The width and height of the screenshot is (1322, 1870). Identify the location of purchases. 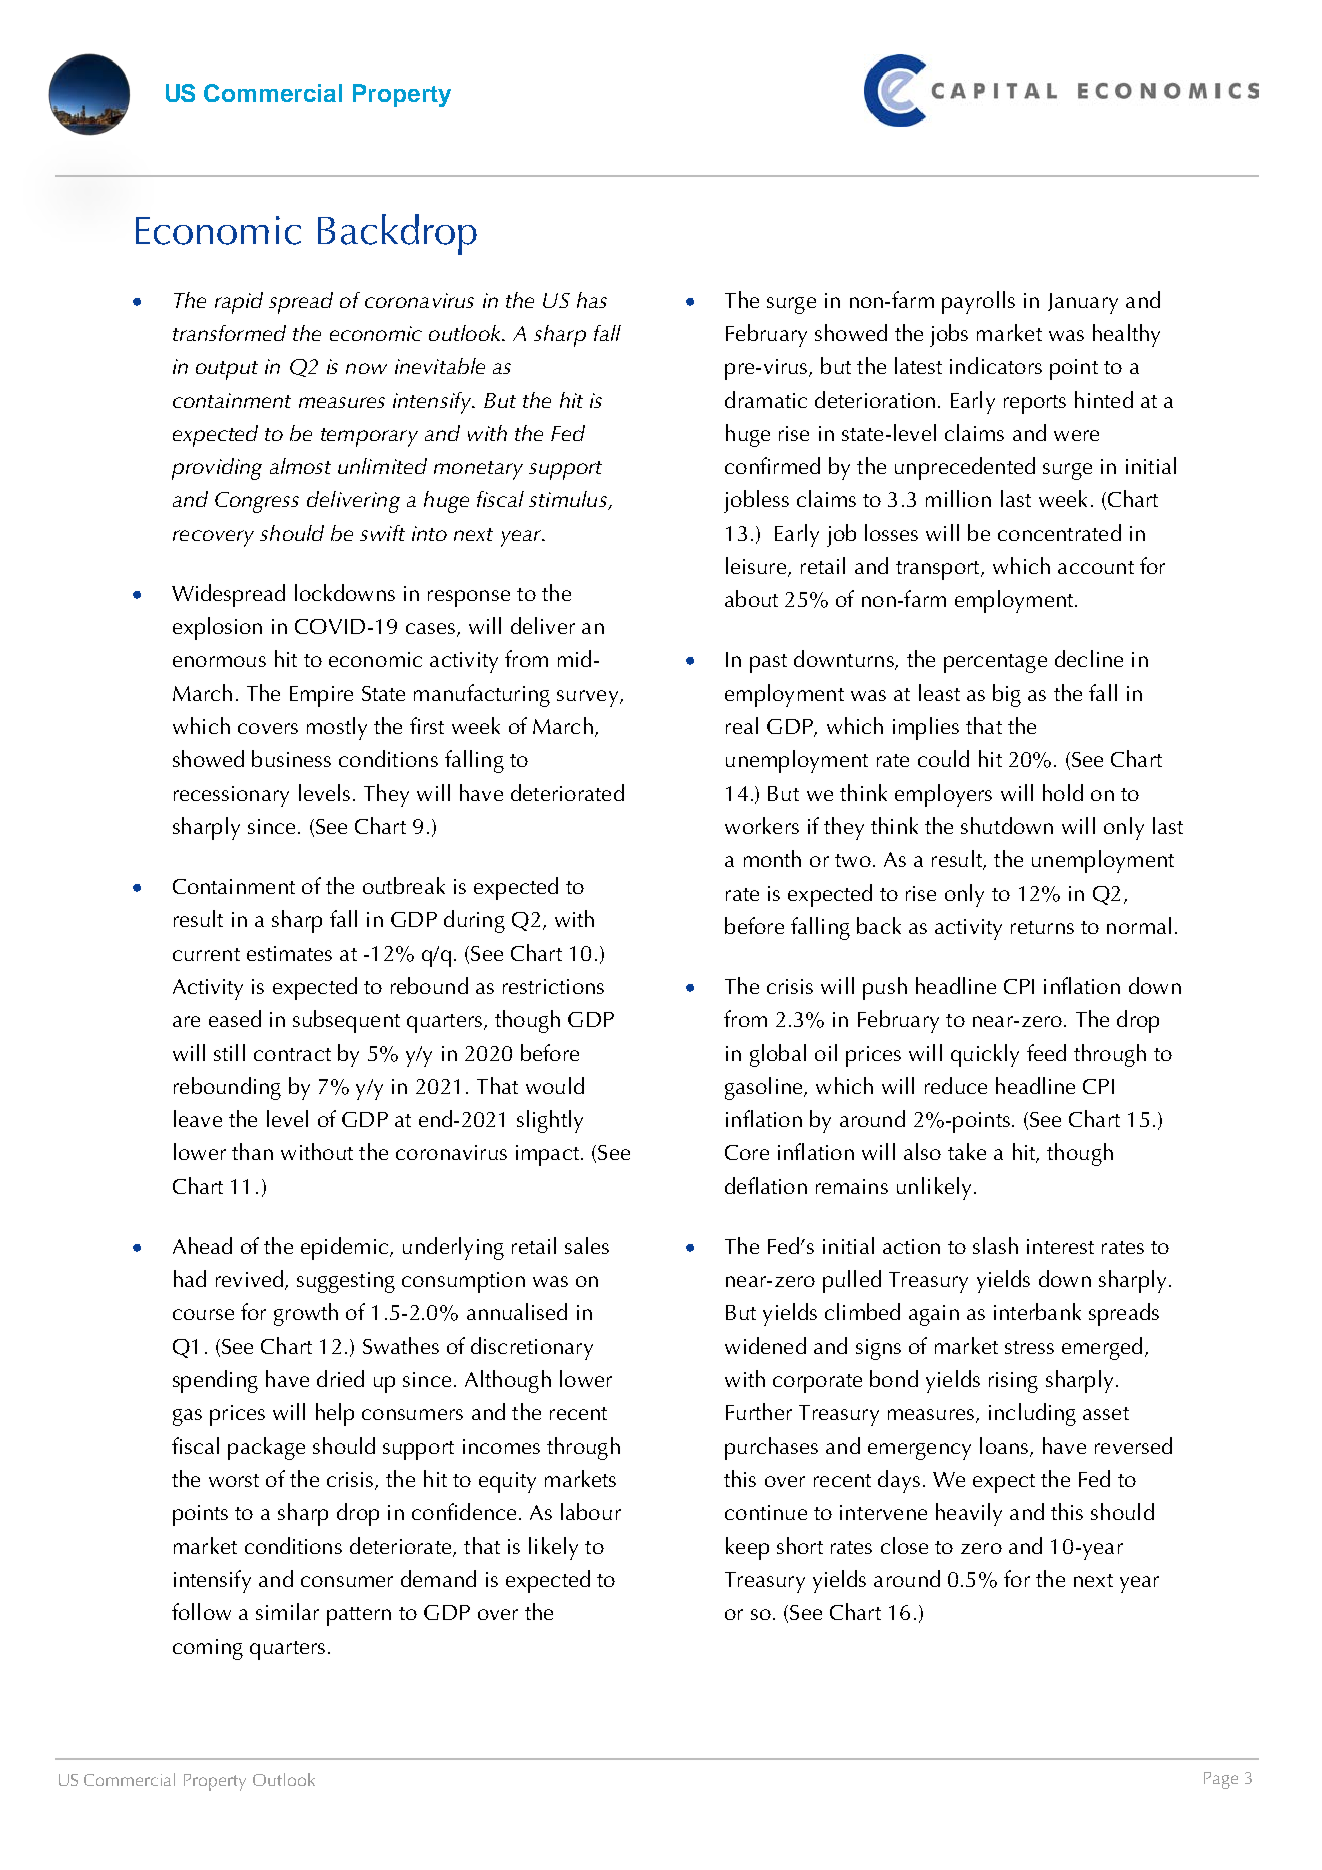
(771, 1448).
